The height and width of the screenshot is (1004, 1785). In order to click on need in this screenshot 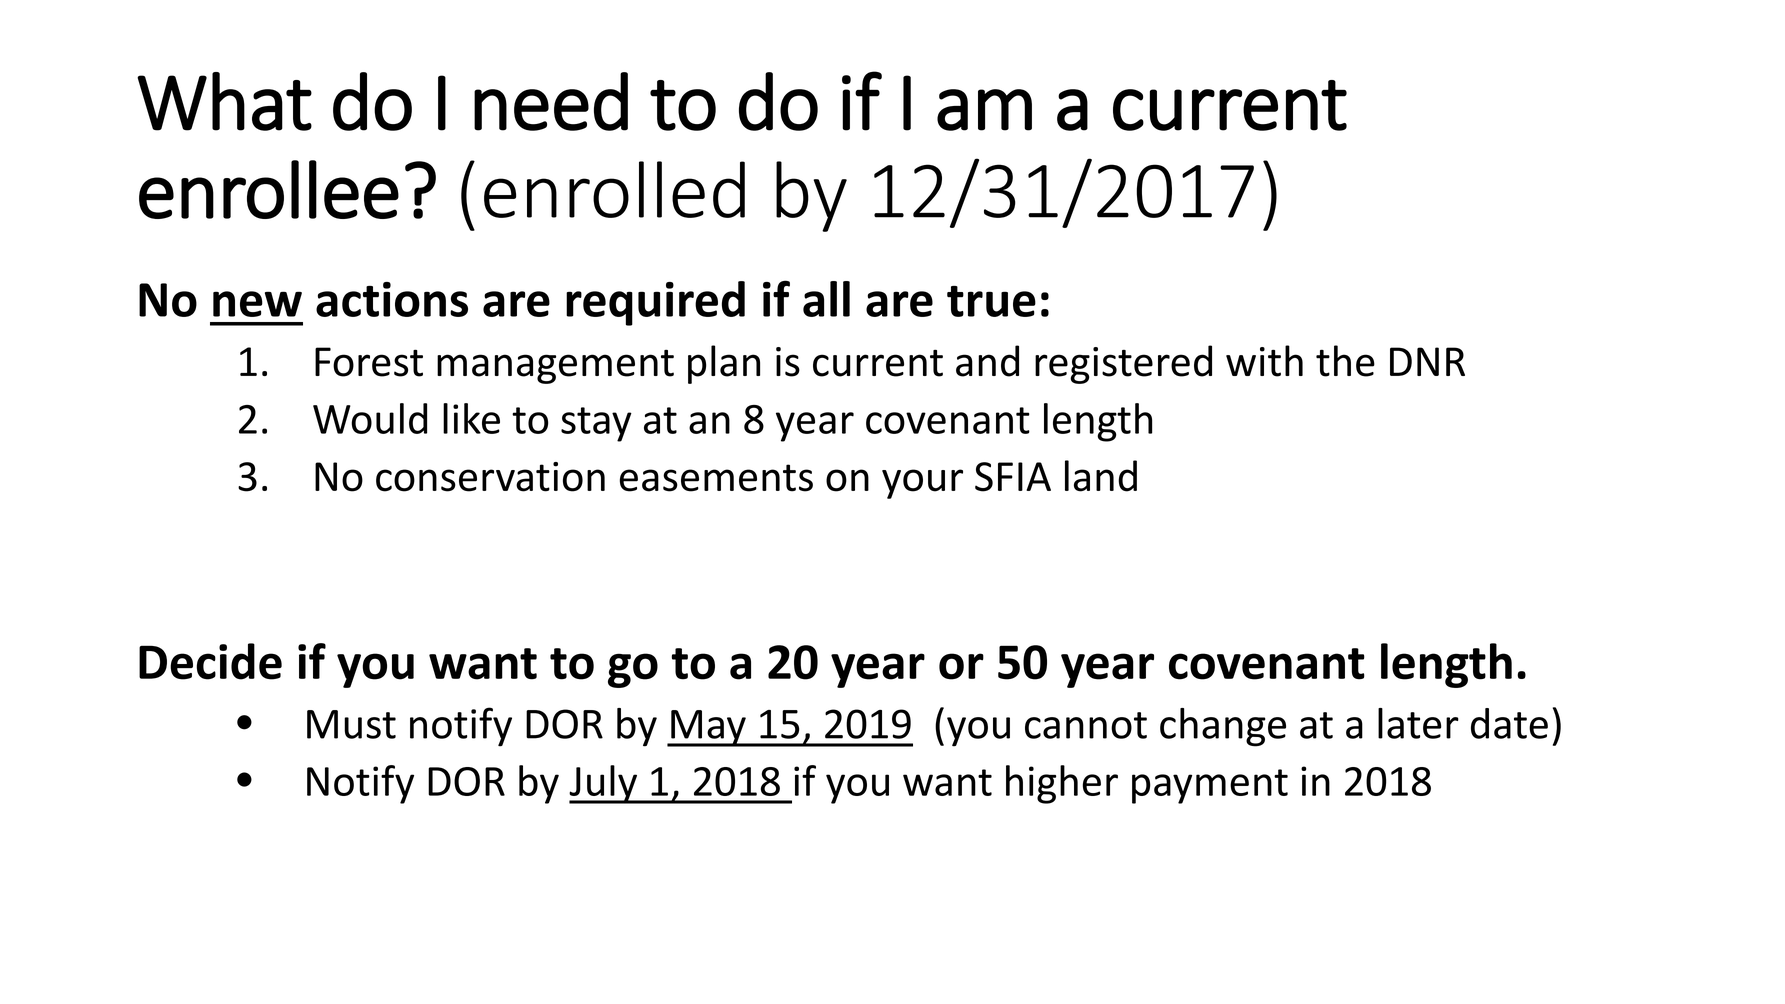, I will do `click(551, 101)`.
